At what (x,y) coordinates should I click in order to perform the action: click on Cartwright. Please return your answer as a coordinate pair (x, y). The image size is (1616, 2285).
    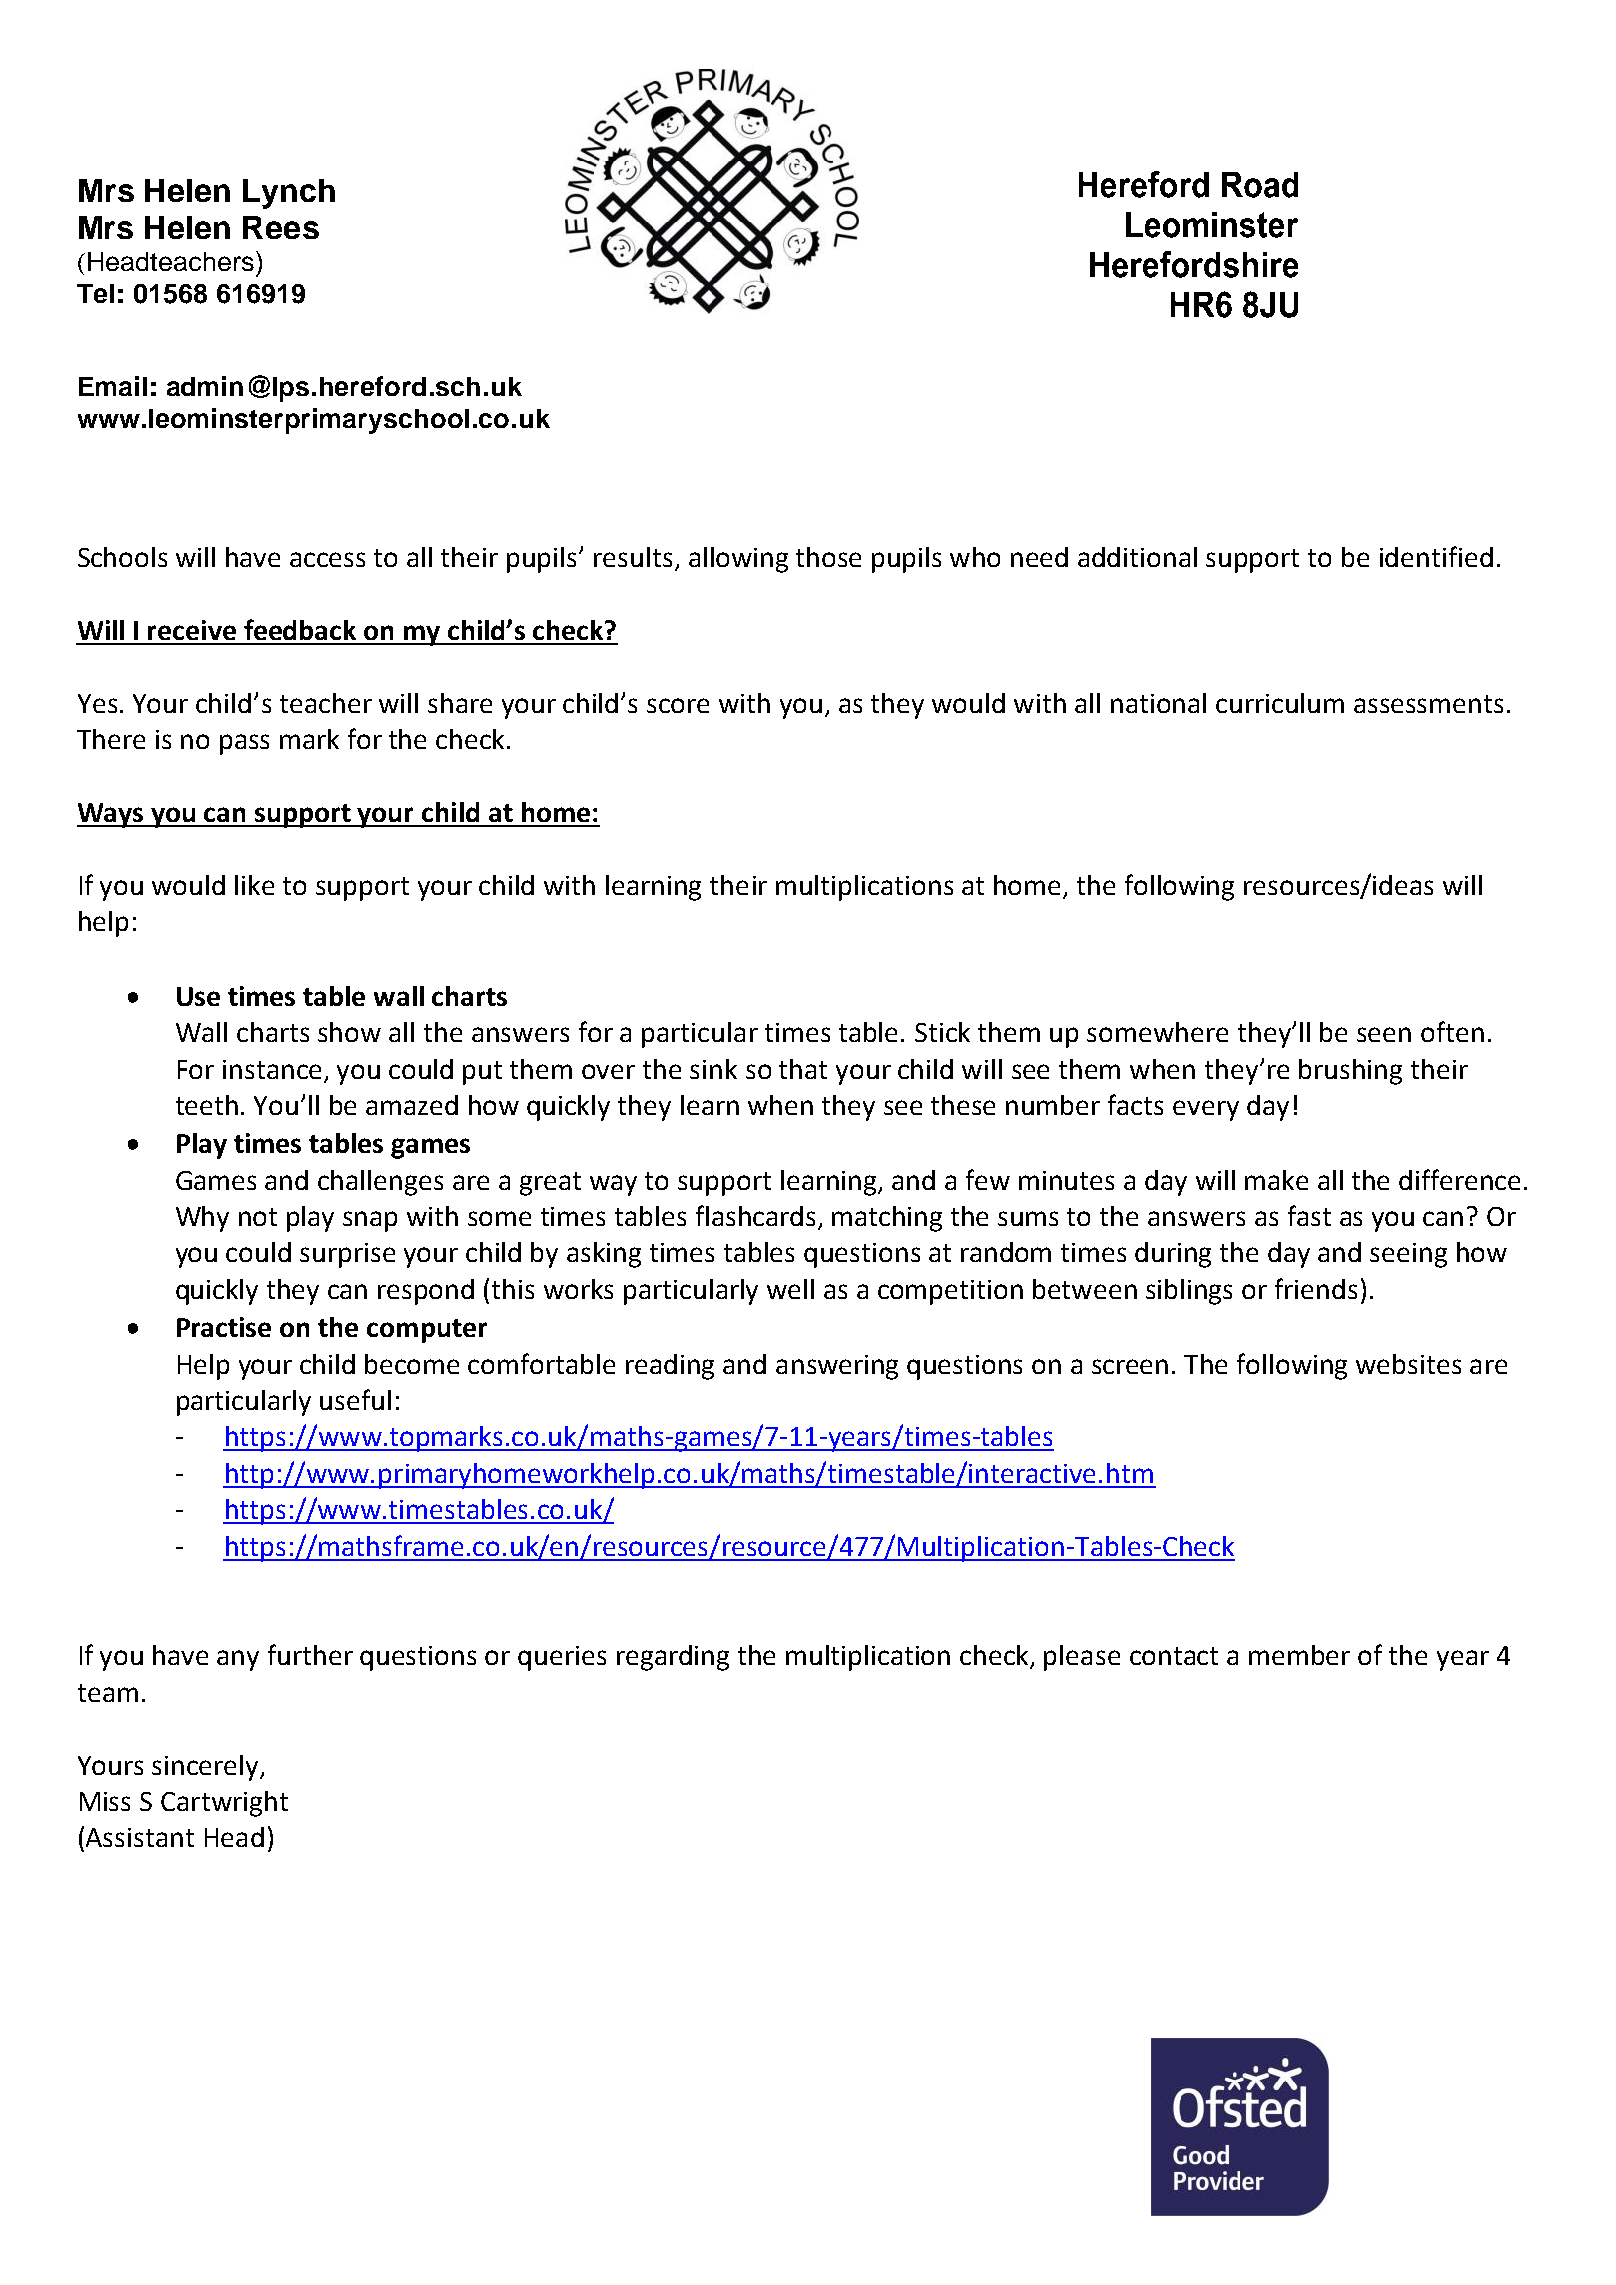
    Looking at the image, I should click on (224, 1804).
